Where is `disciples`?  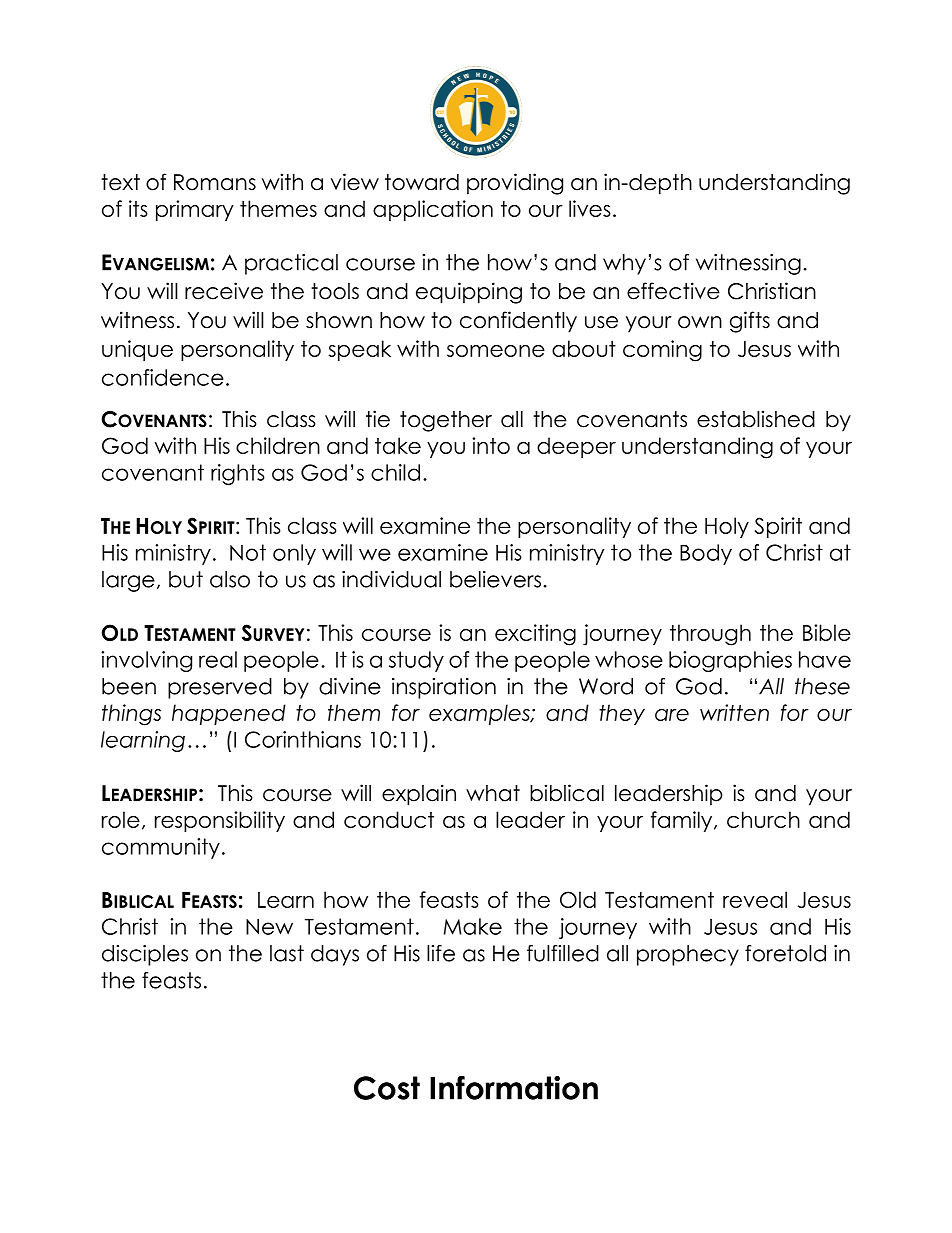
disciples is located at coordinates (145, 955).
